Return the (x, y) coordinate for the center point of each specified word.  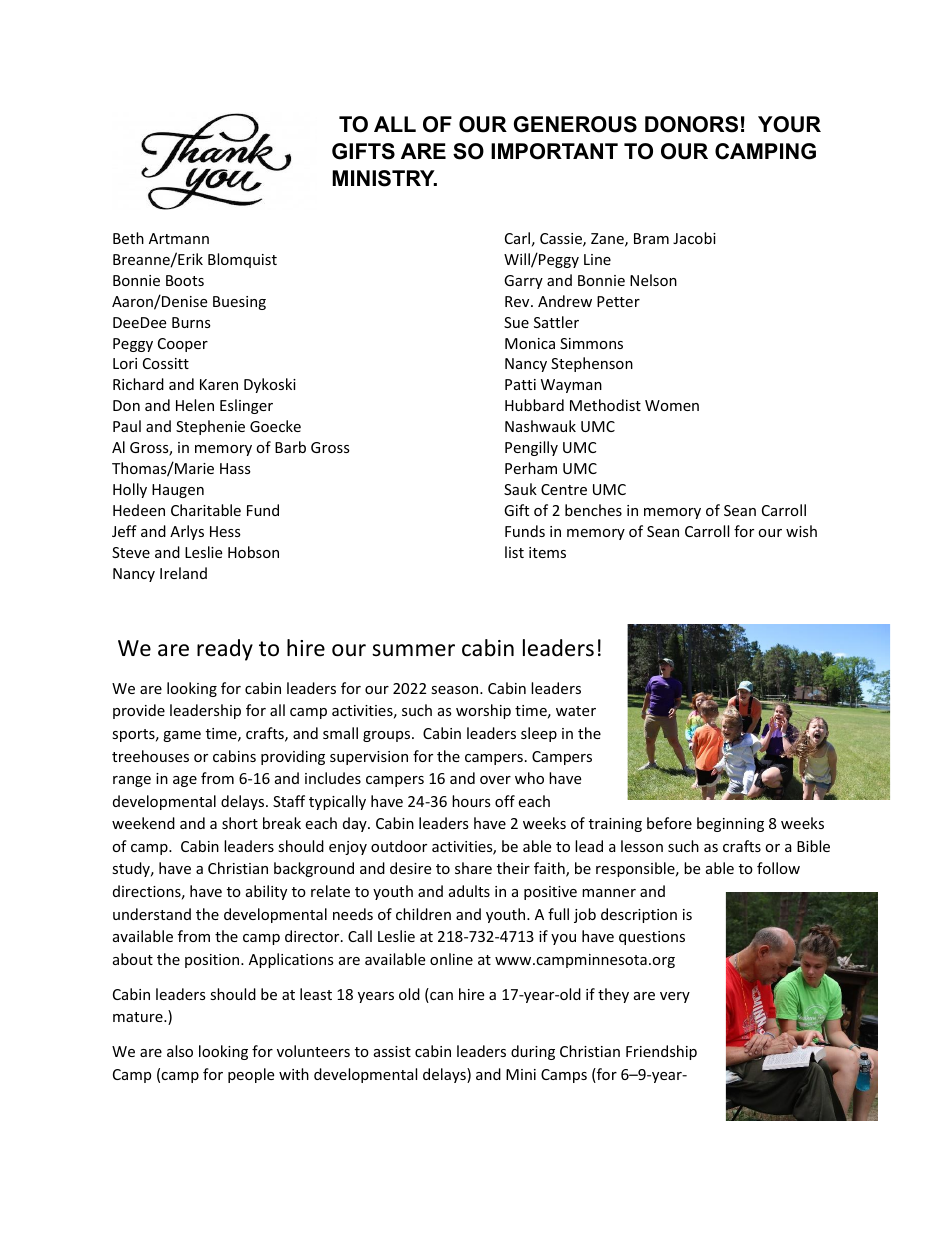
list (514, 552)
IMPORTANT (554, 151)
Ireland (183, 573)
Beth (128, 238)
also (180, 1051)
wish (801, 531)
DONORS (691, 124)
